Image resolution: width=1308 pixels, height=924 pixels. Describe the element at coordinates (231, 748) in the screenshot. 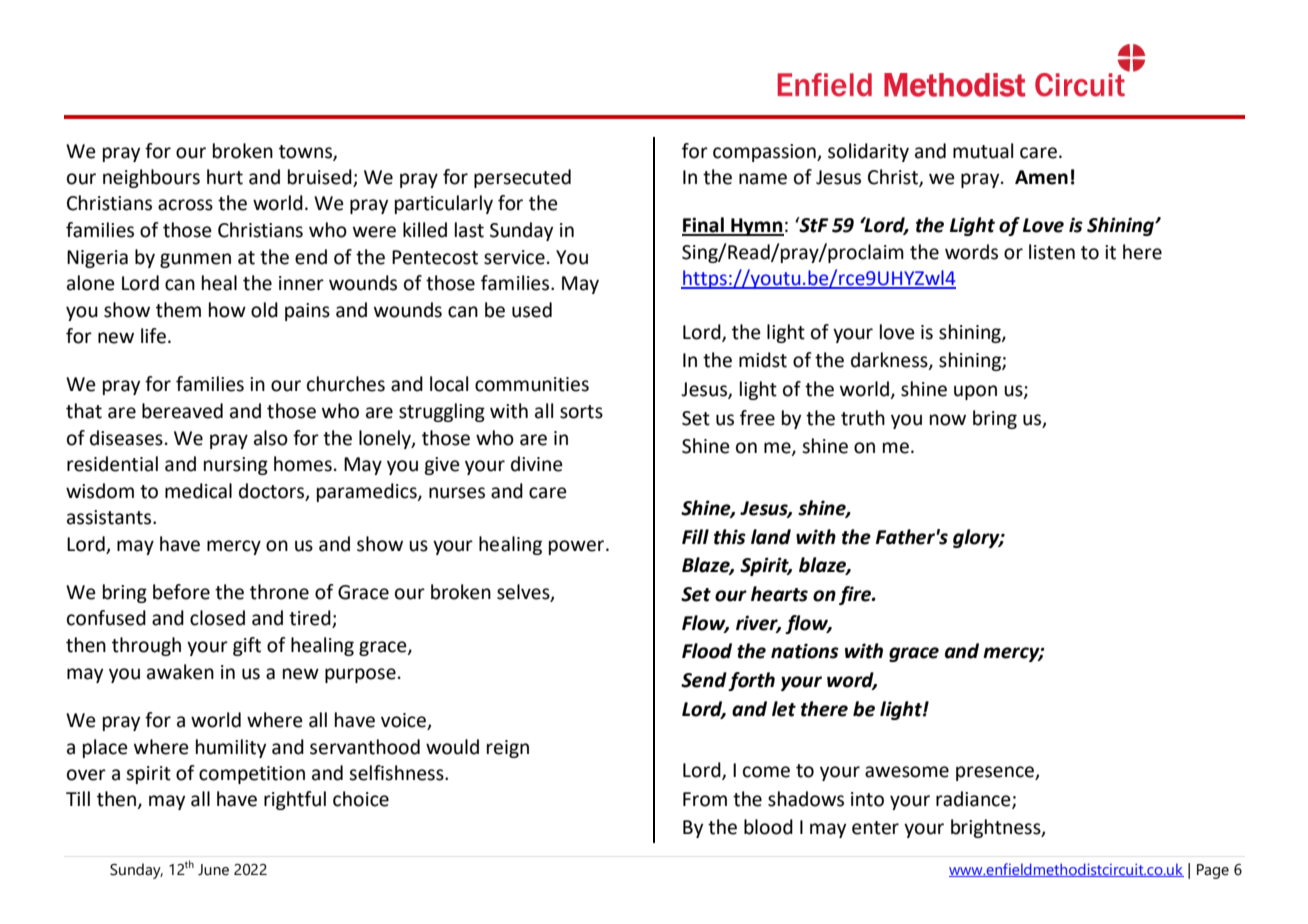

I see `humility` at that location.
